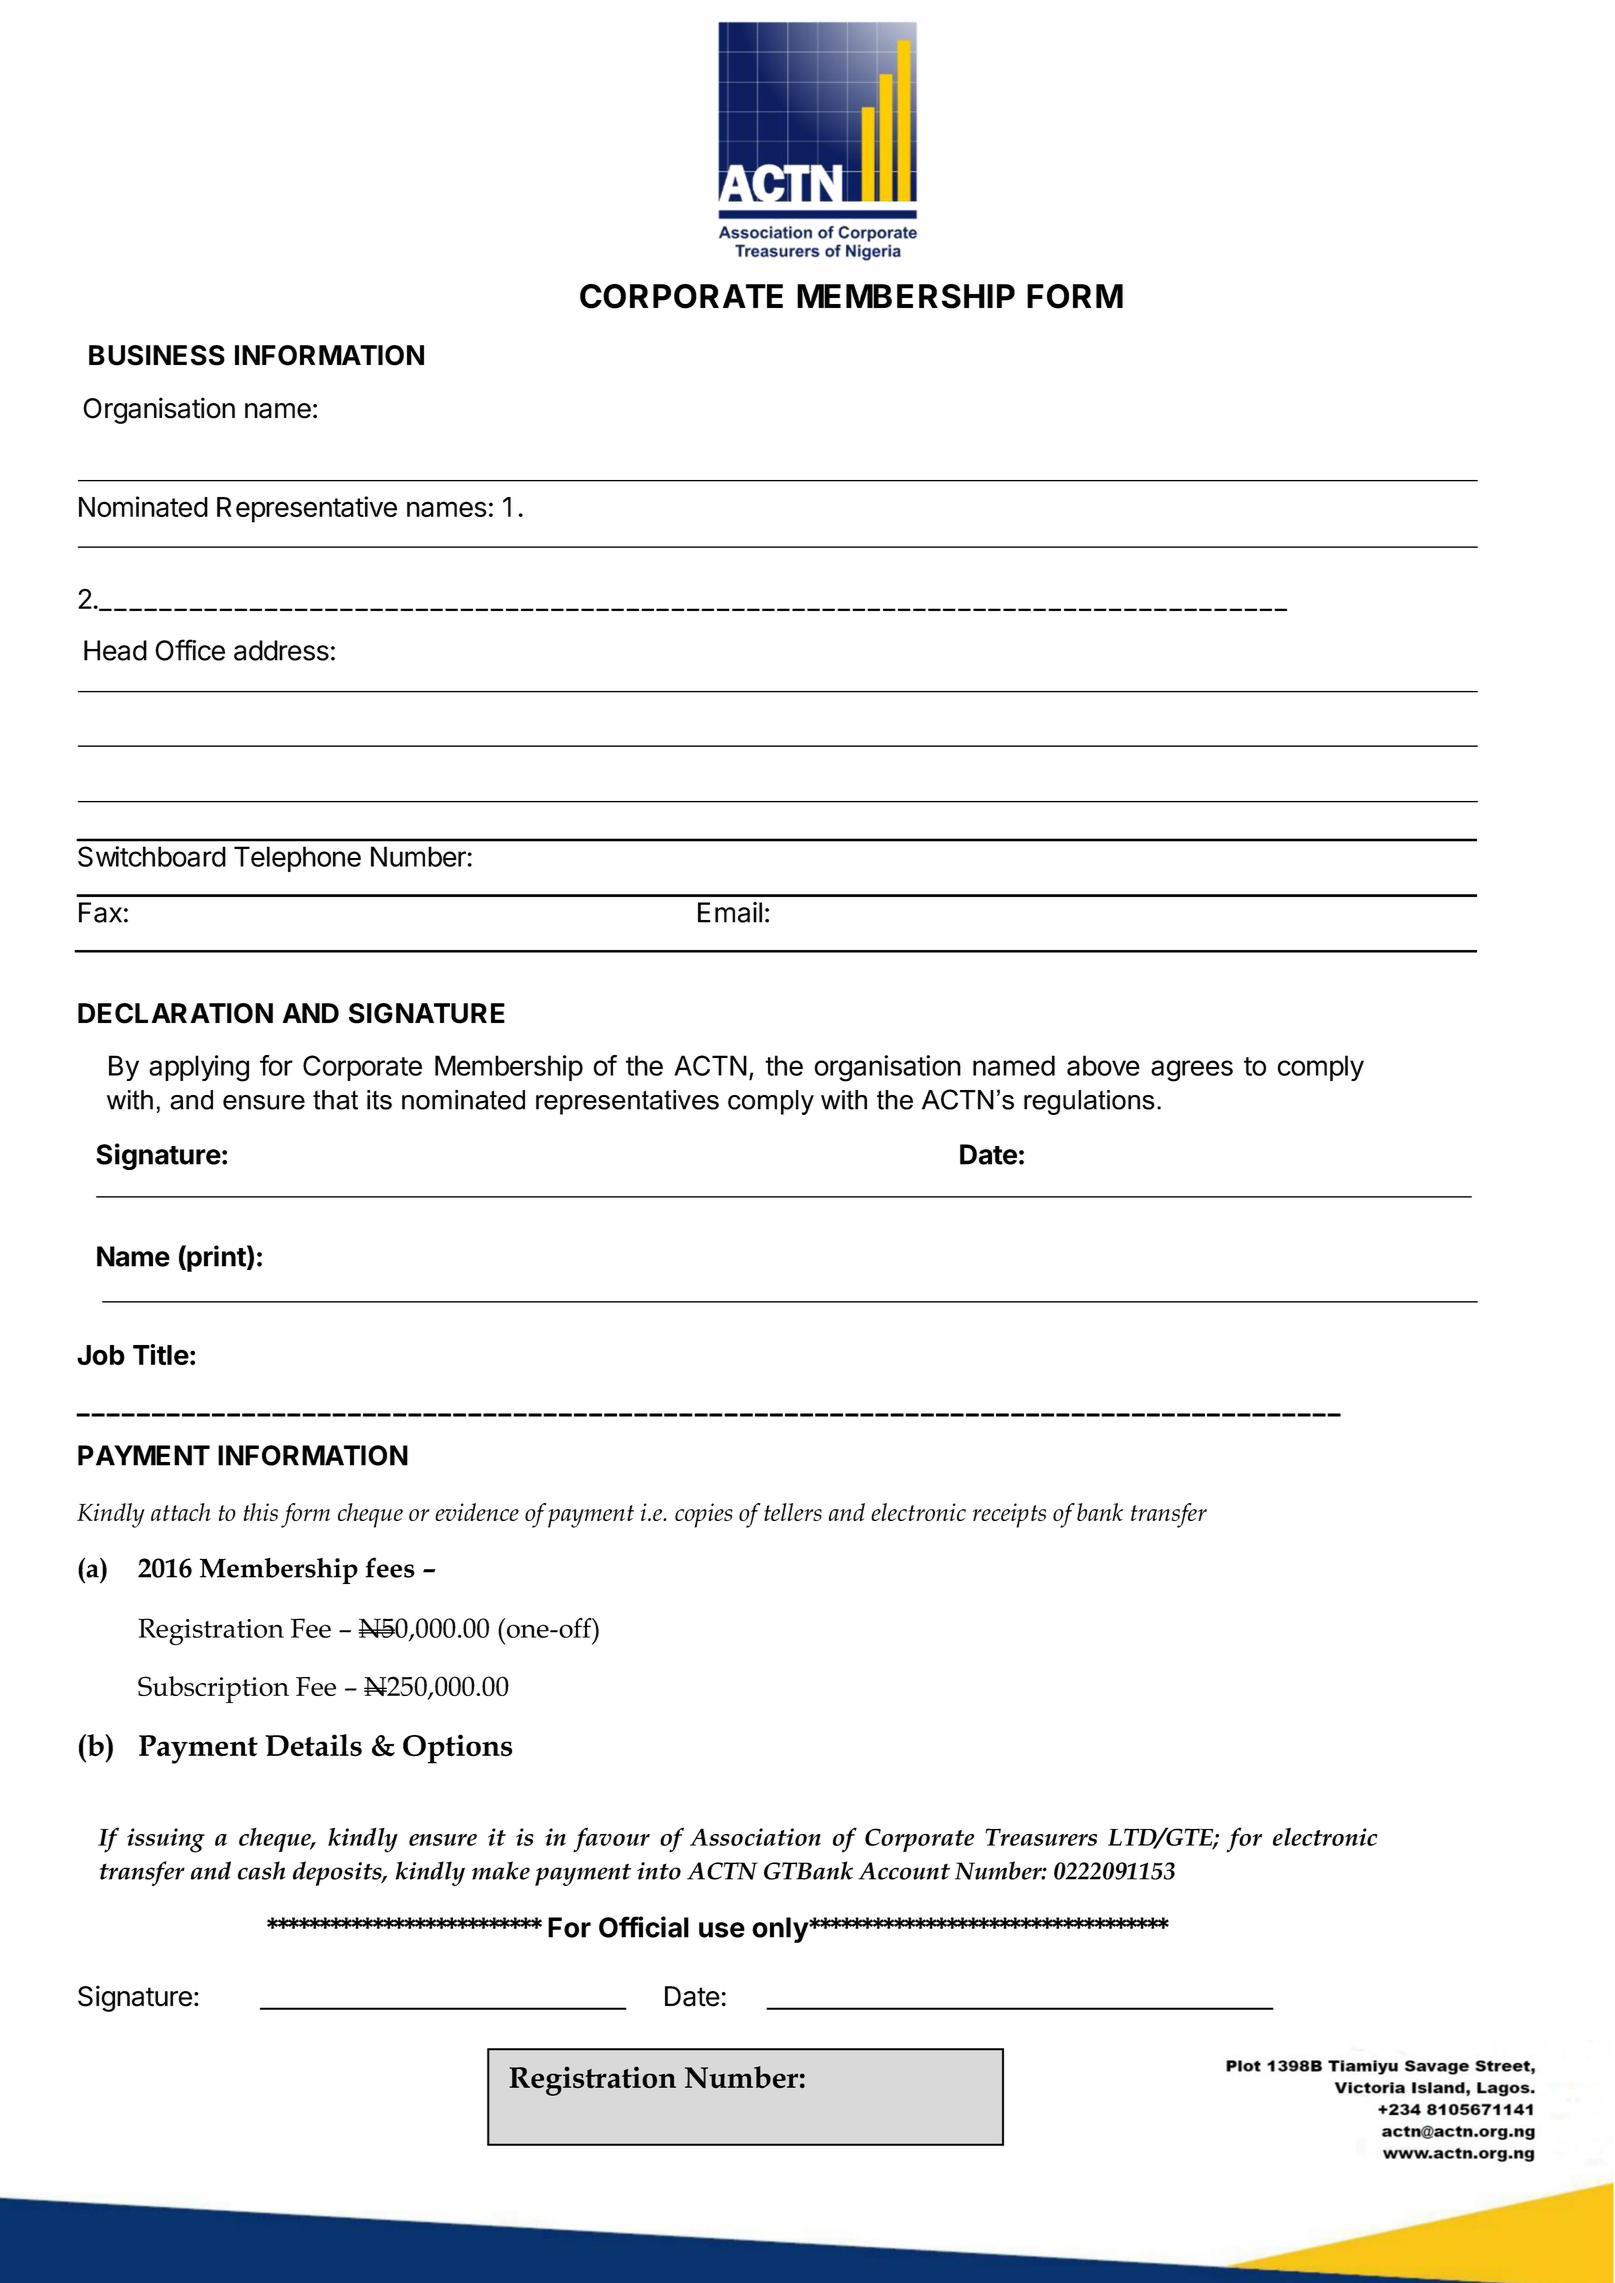 This document has width=1615, height=2283. Describe the element at coordinates (659, 1871) in the document. I see `into` at that location.
